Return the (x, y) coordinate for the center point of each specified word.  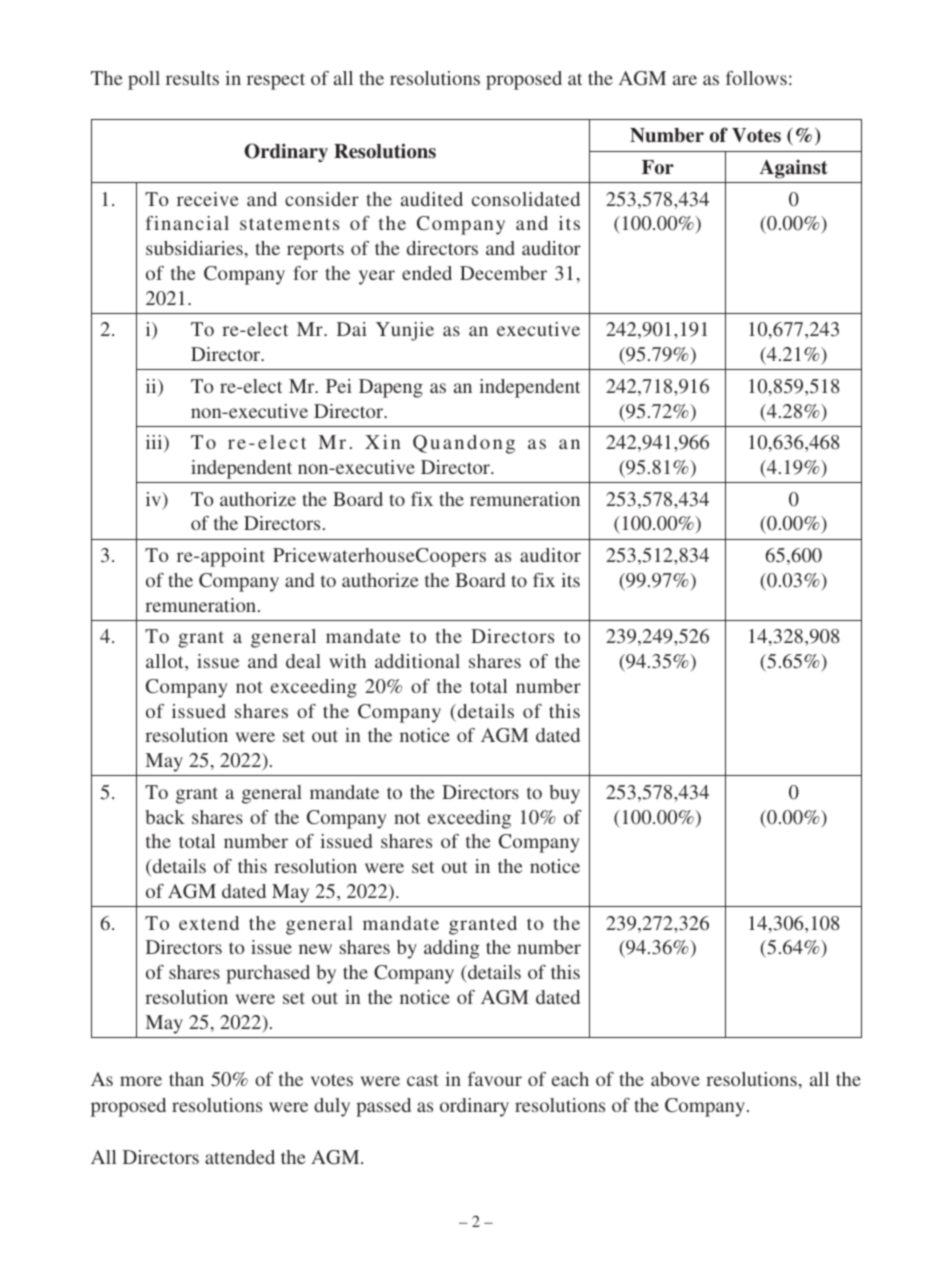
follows (756, 78)
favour (495, 1079)
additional (417, 661)
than (186, 1079)
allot (166, 661)
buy (564, 794)
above (675, 1079)
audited (432, 199)
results (192, 78)
